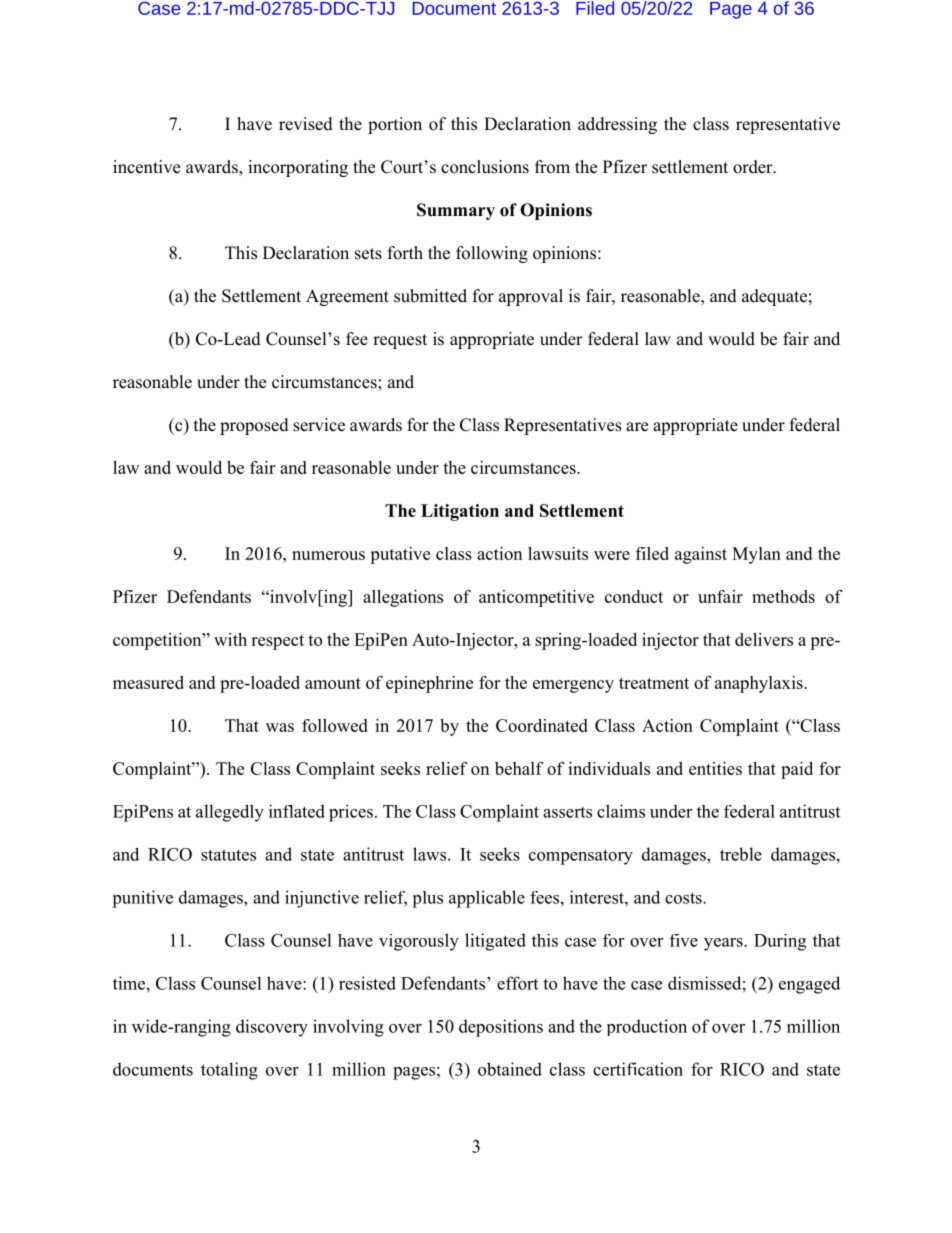 The height and width of the image is (1233, 952). I want to click on are, so click(637, 427).
